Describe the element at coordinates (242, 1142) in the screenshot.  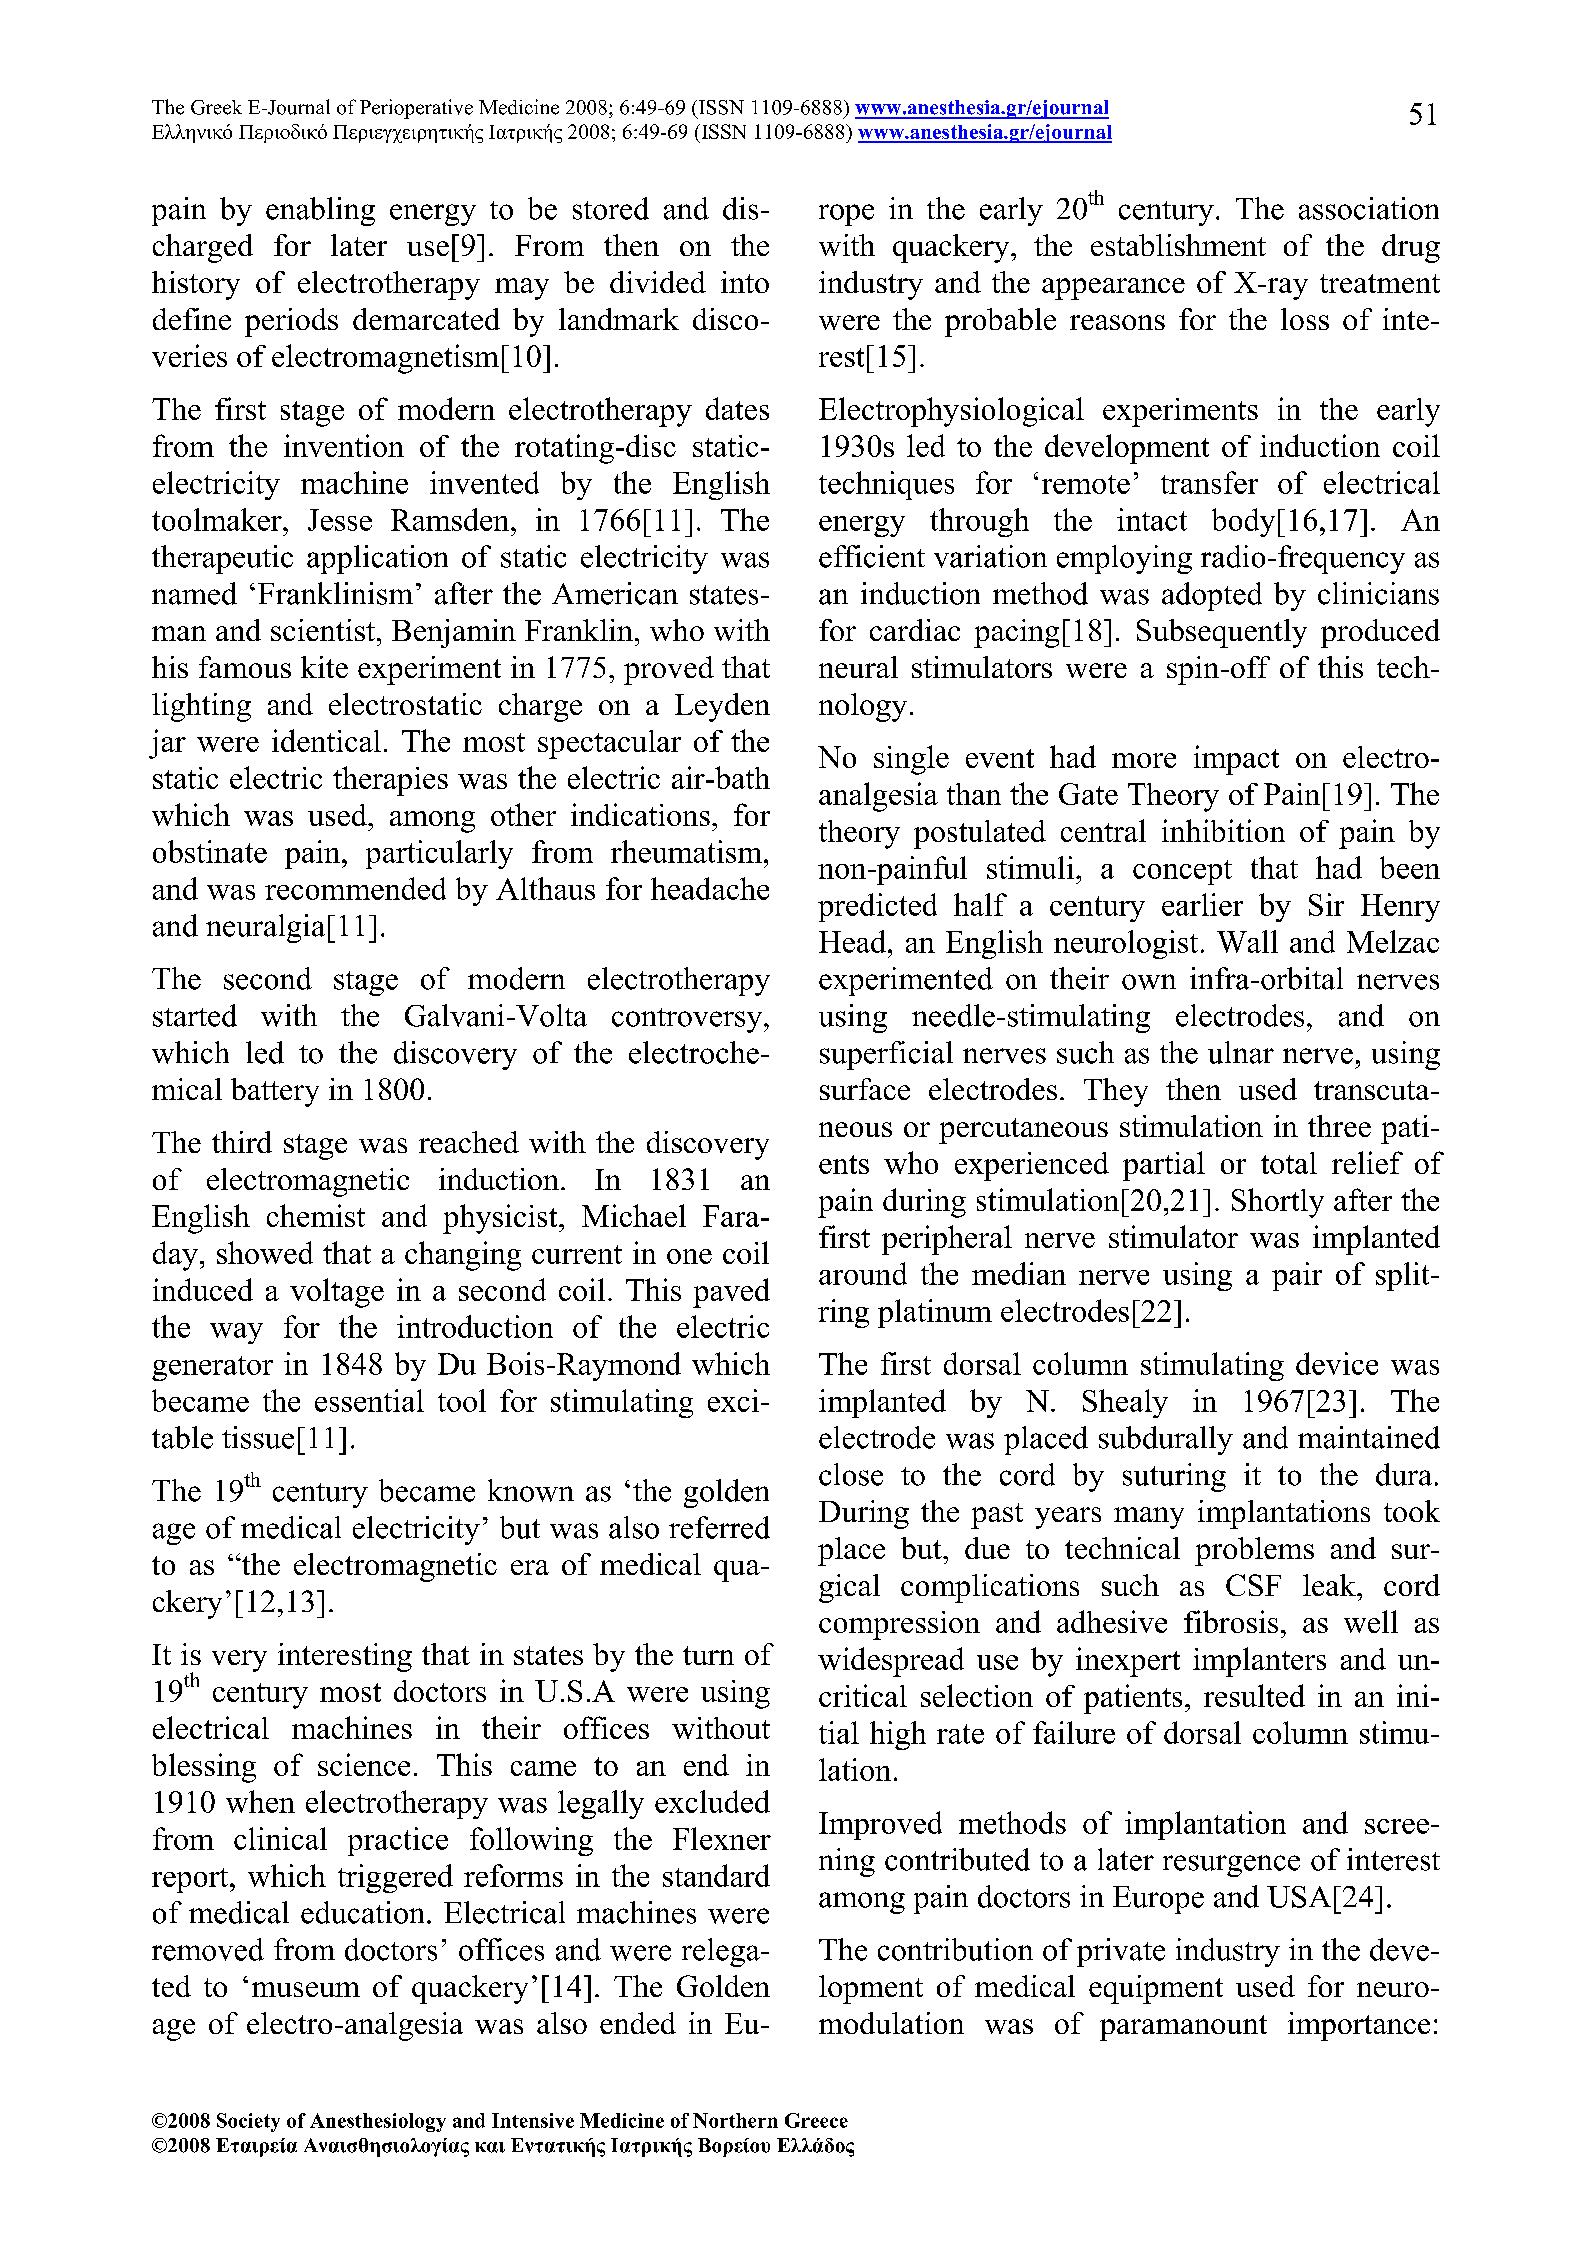
I see `third` at that location.
